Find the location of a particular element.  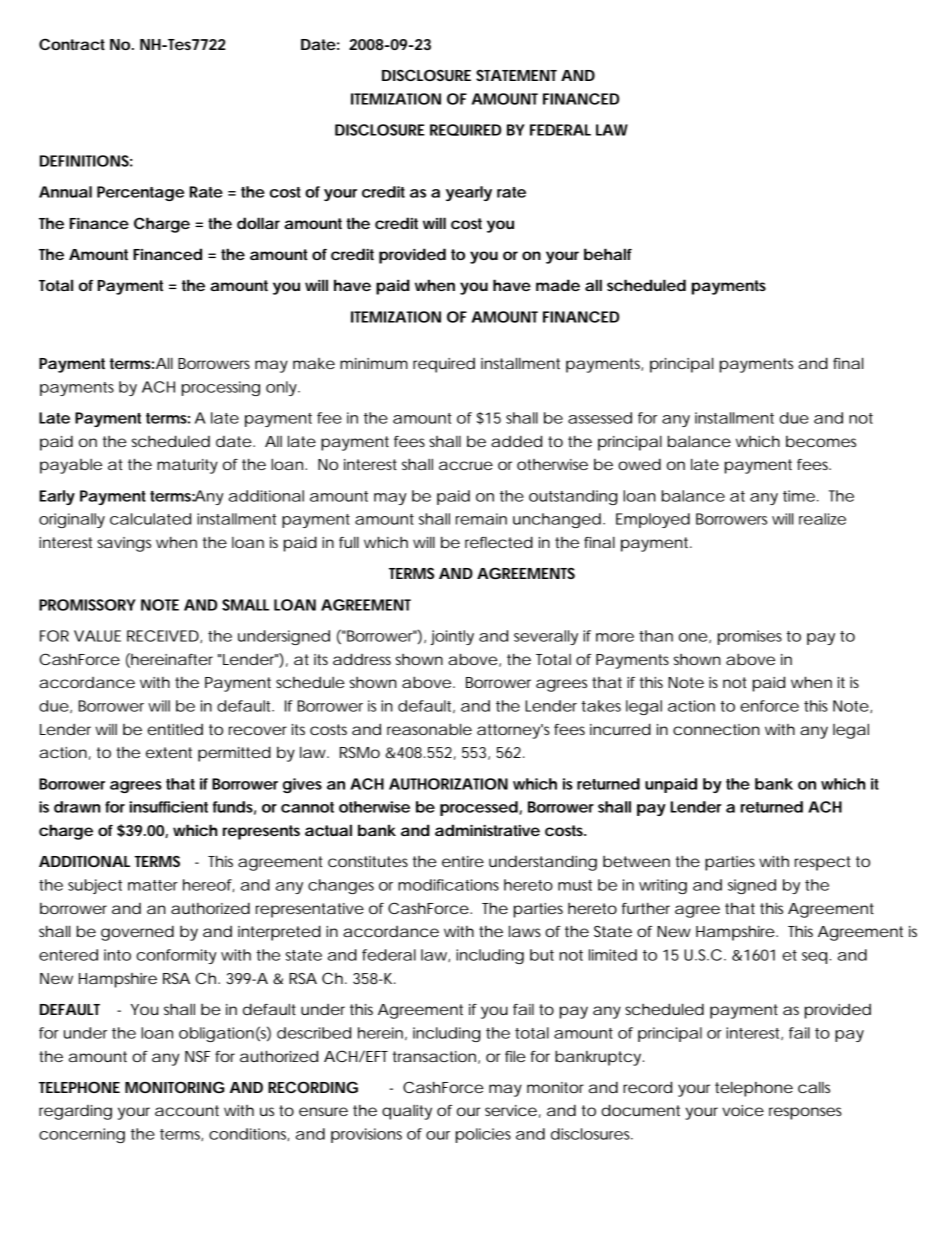

matter is located at coordinates (153, 885).
